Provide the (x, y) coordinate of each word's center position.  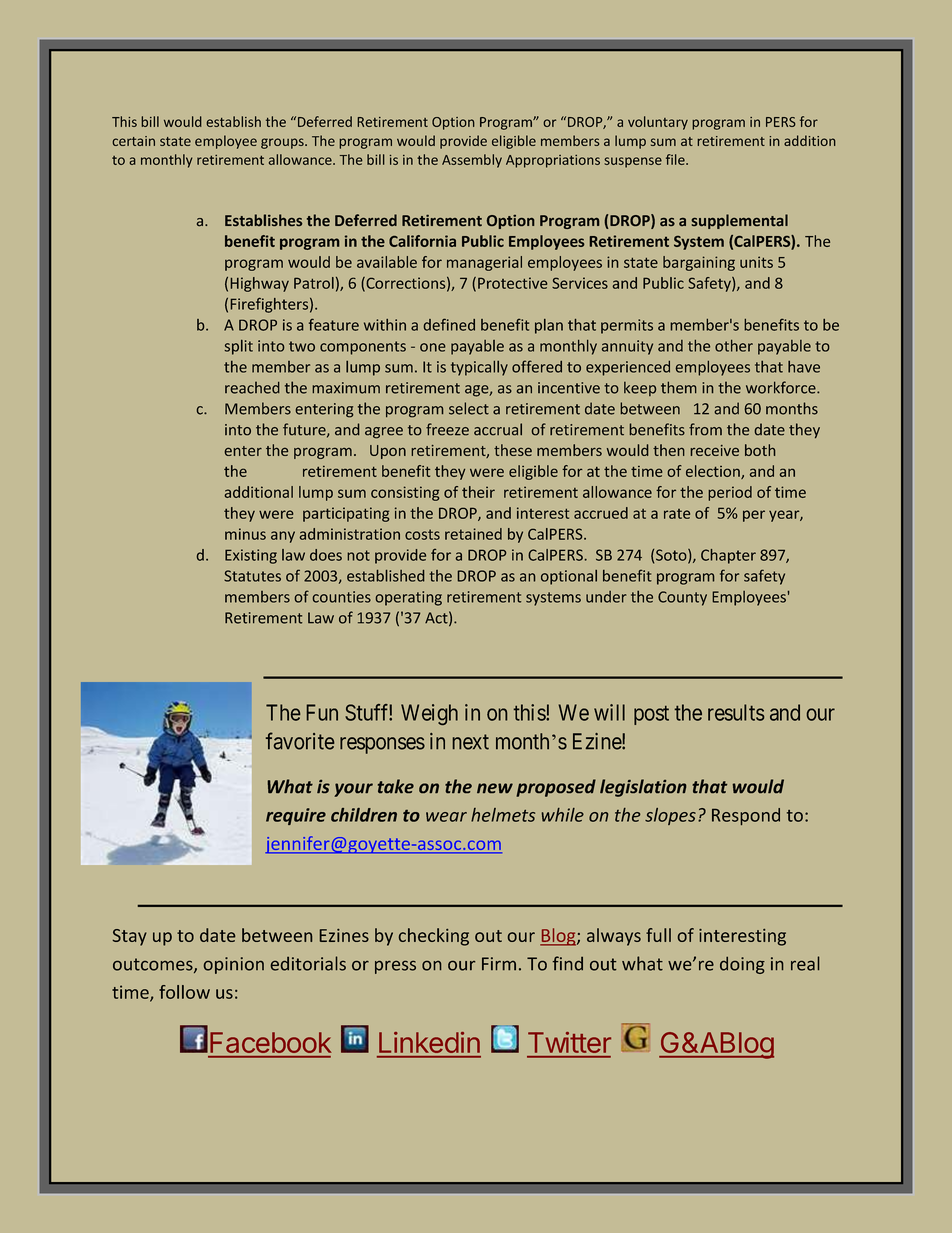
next (471, 742)
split (239, 347)
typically (479, 368)
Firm (499, 963)
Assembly (472, 161)
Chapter (728, 556)
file (676, 159)
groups (283, 143)
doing (742, 965)
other (734, 346)
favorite (300, 741)
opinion (234, 965)
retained (473, 534)
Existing (251, 556)
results (736, 712)
